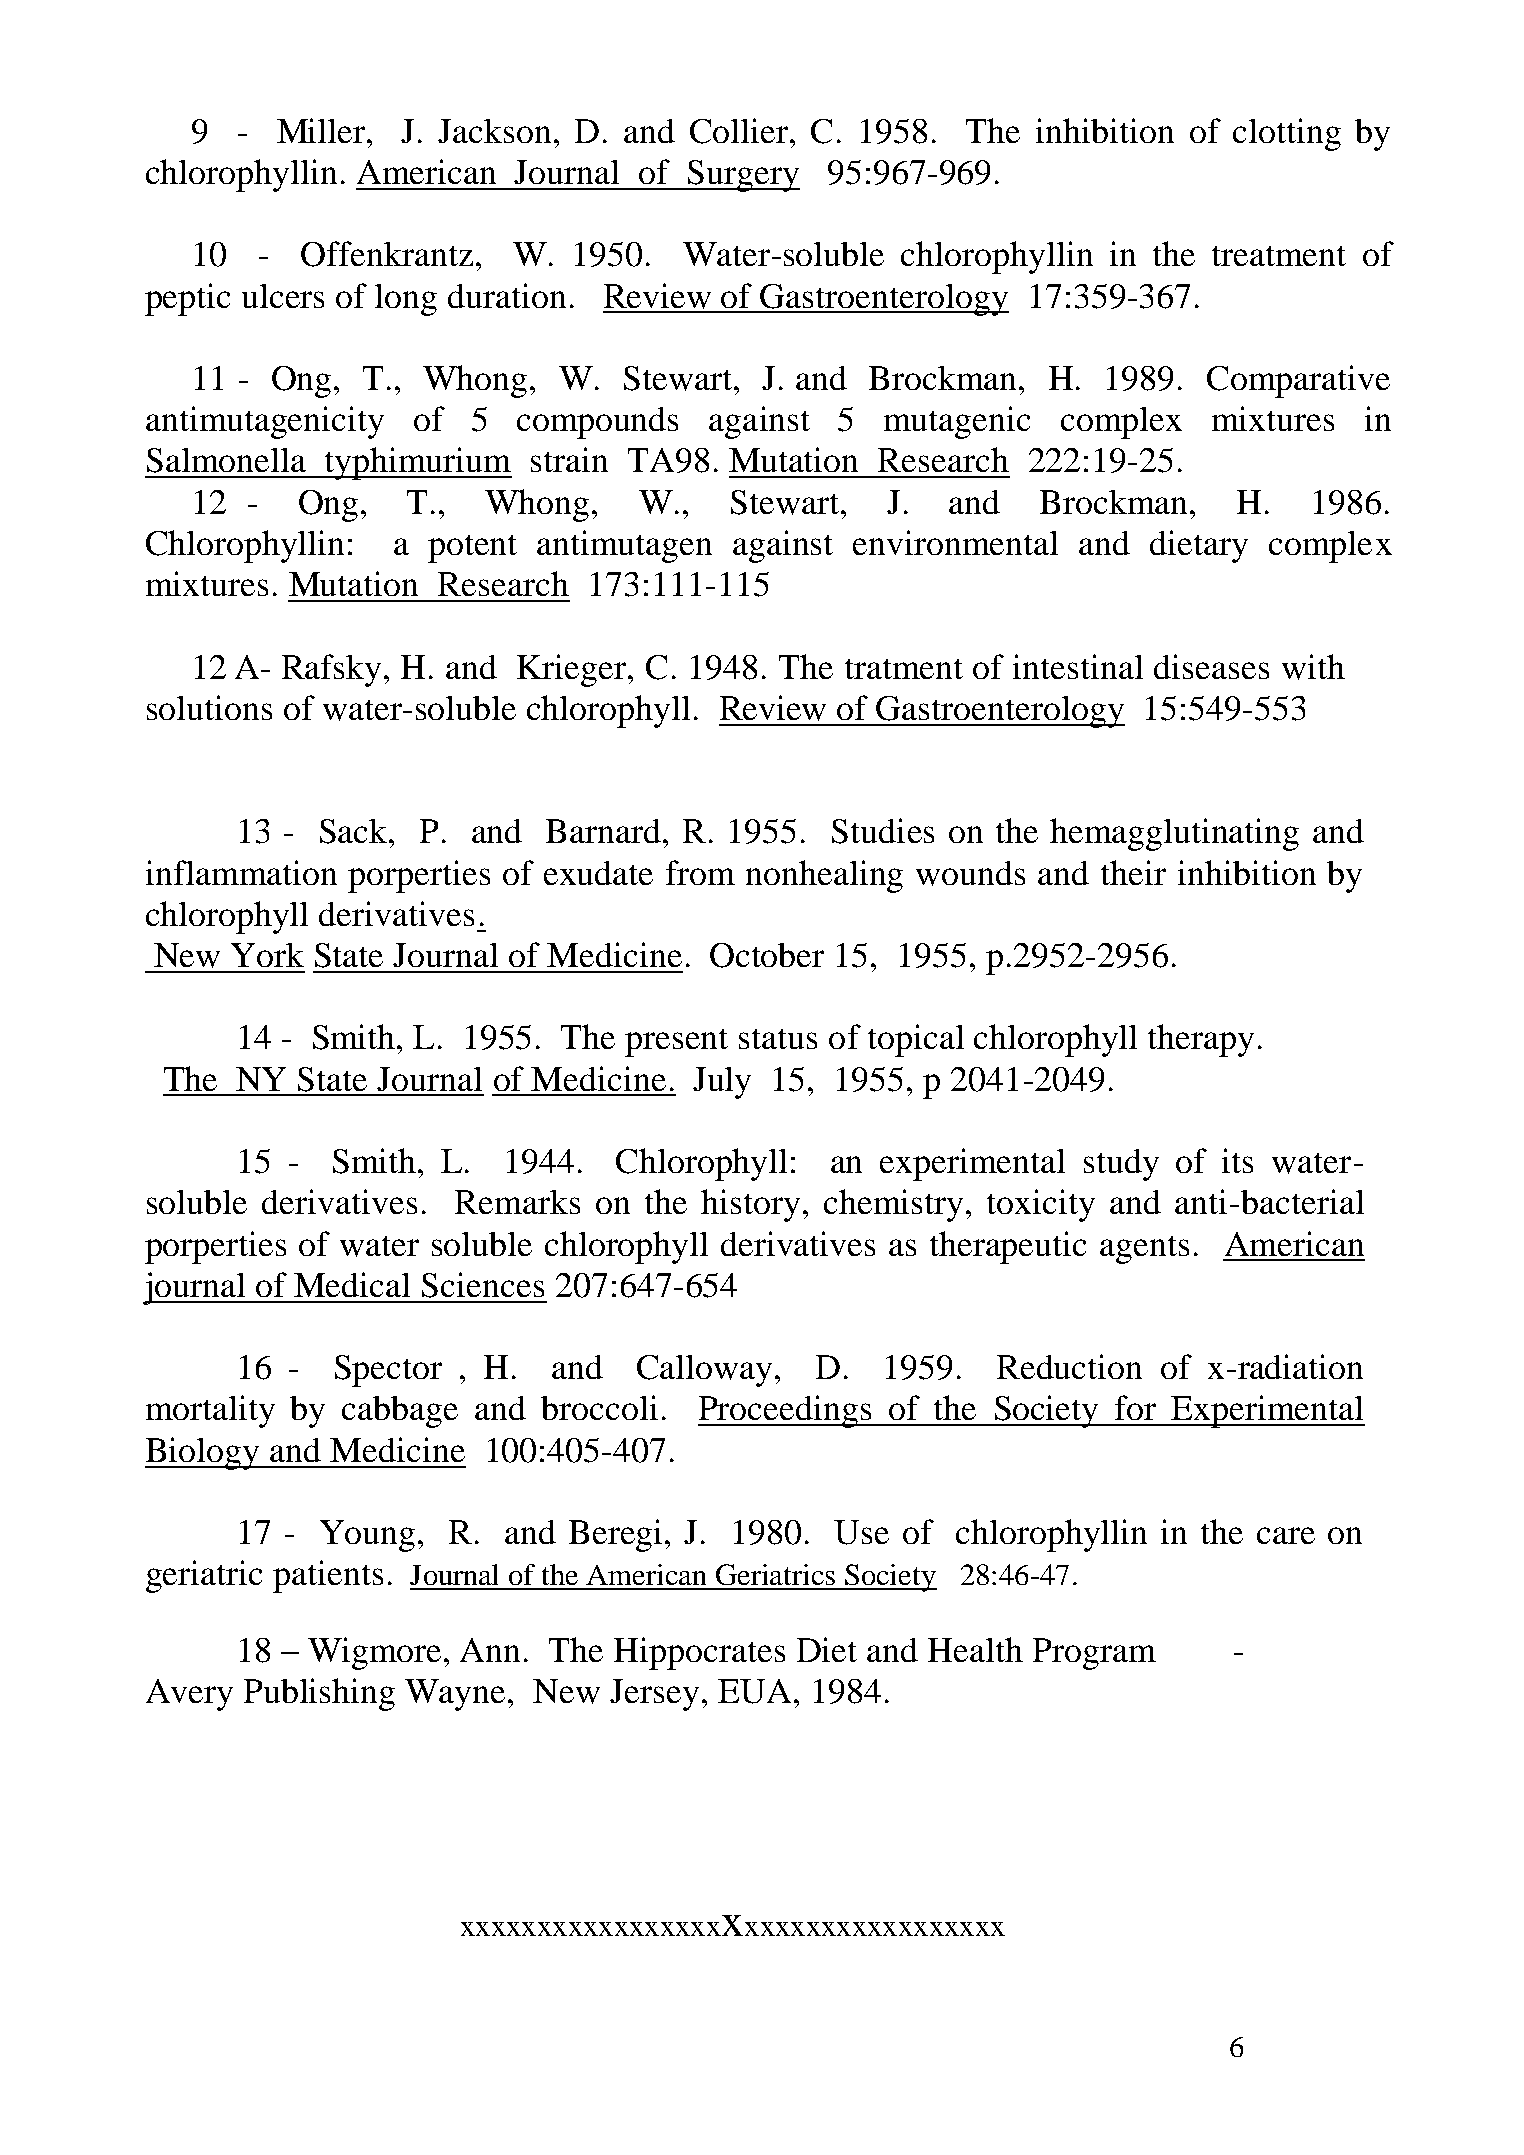 The height and width of the screenshot is (2155, 1524). I want to click on diseases, so click(1211, 666).
